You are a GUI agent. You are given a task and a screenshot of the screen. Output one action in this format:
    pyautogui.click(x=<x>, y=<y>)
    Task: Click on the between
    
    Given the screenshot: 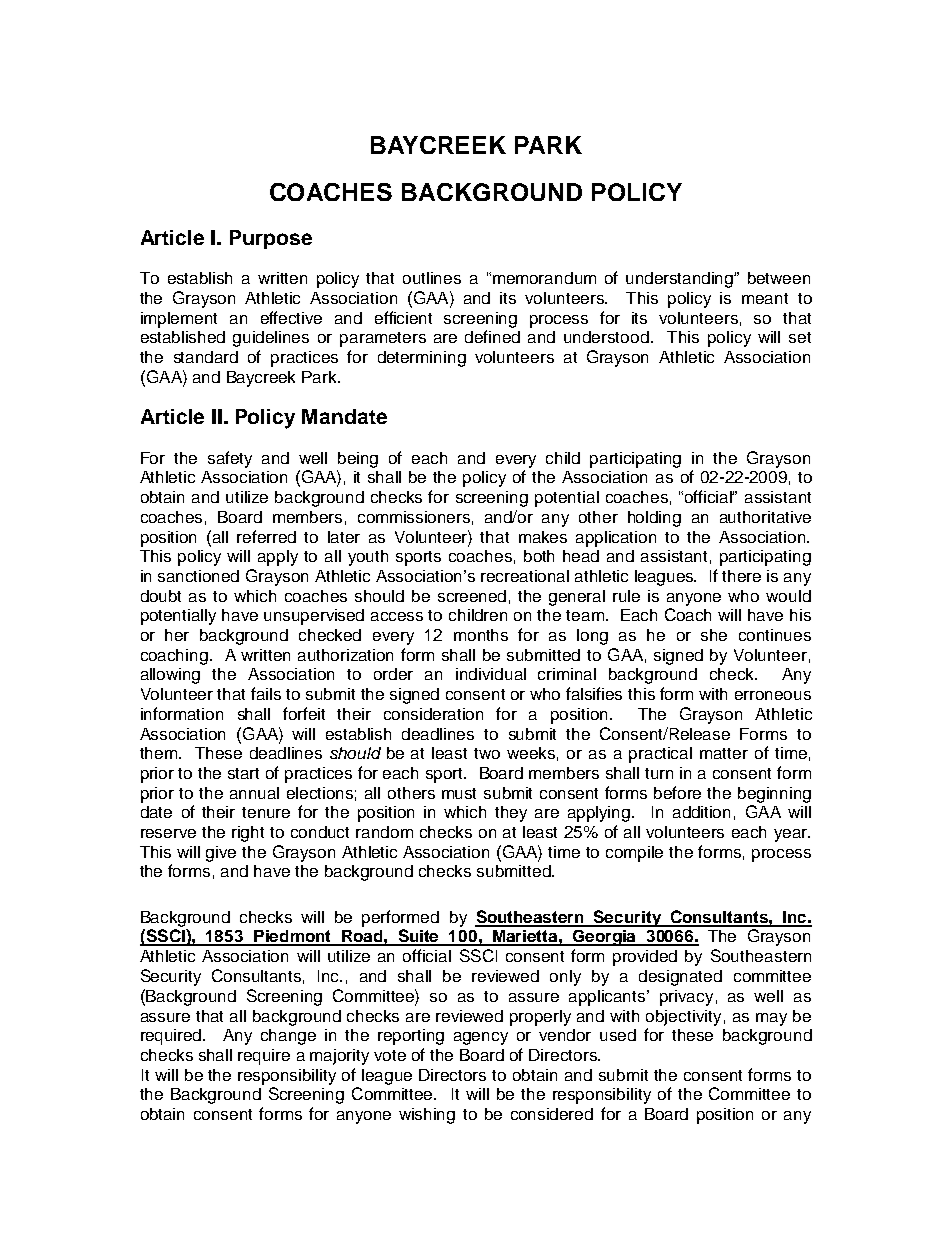 What is the action you would take?
    pyautogui.click(x=779, y=278)
